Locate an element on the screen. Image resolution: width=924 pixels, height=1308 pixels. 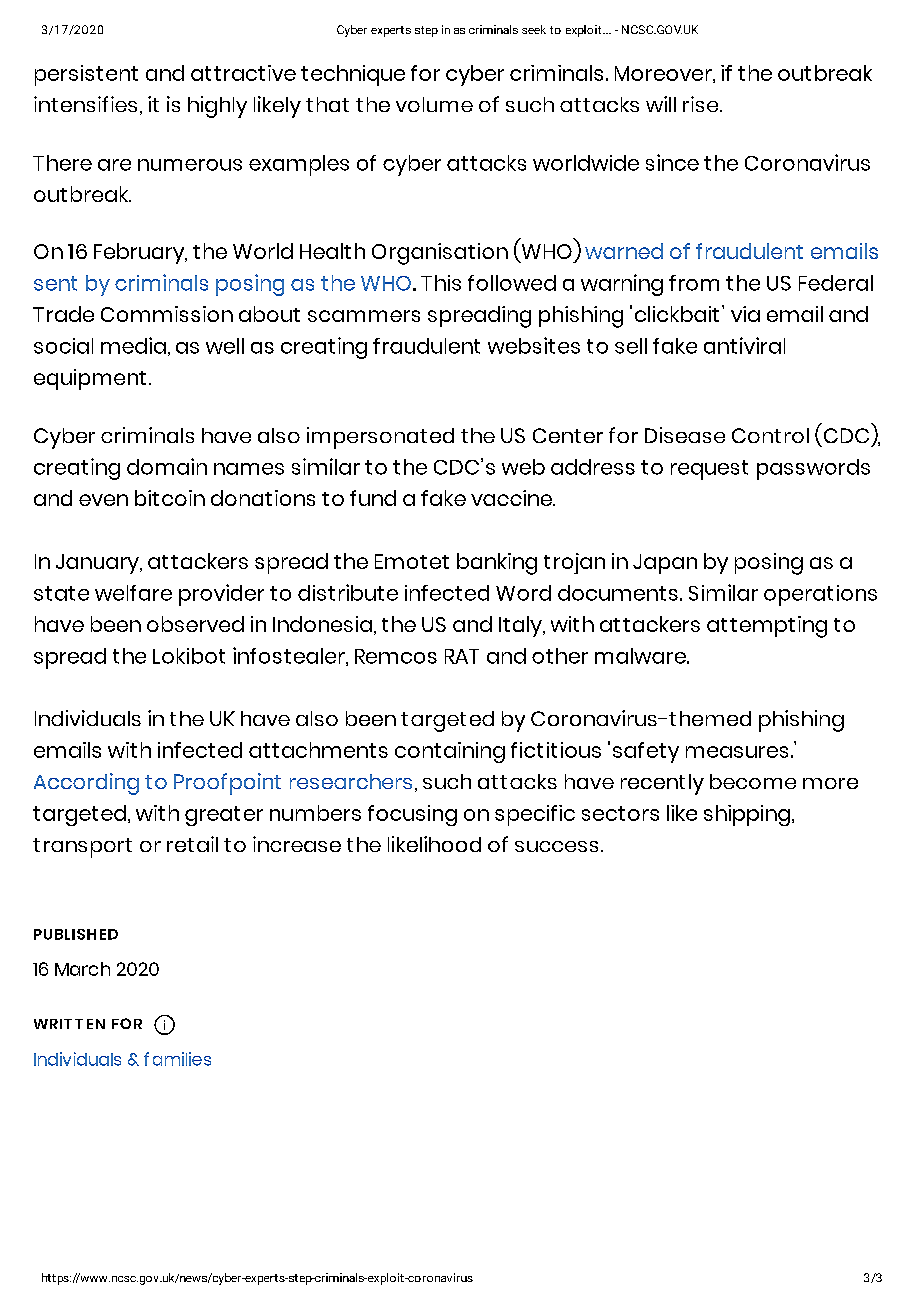
Commission is located at coordinates (167, 314).
